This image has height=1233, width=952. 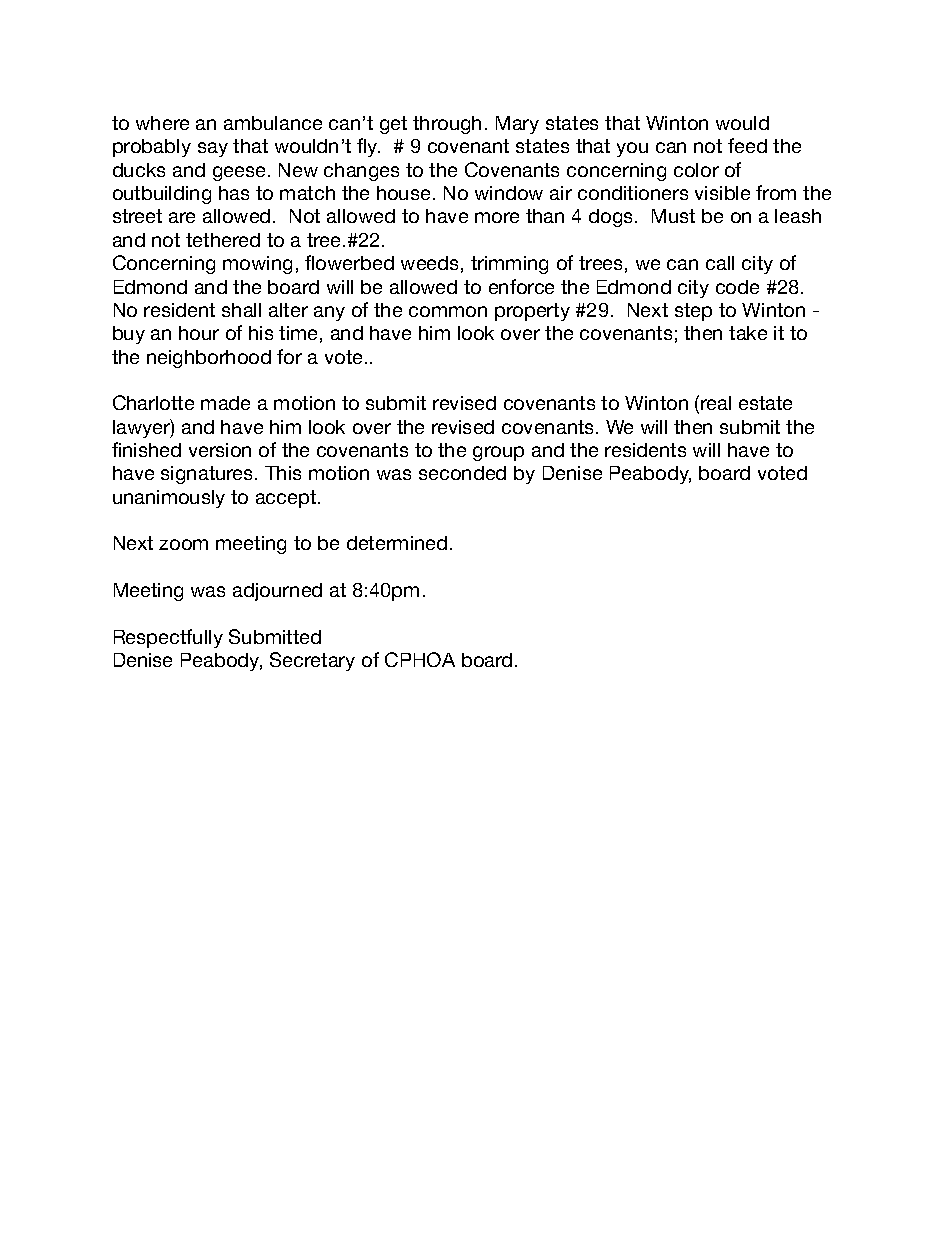 What do you see at coordinates (447, 125) in the image?
I see `through` at bounding box center [447, 125].
